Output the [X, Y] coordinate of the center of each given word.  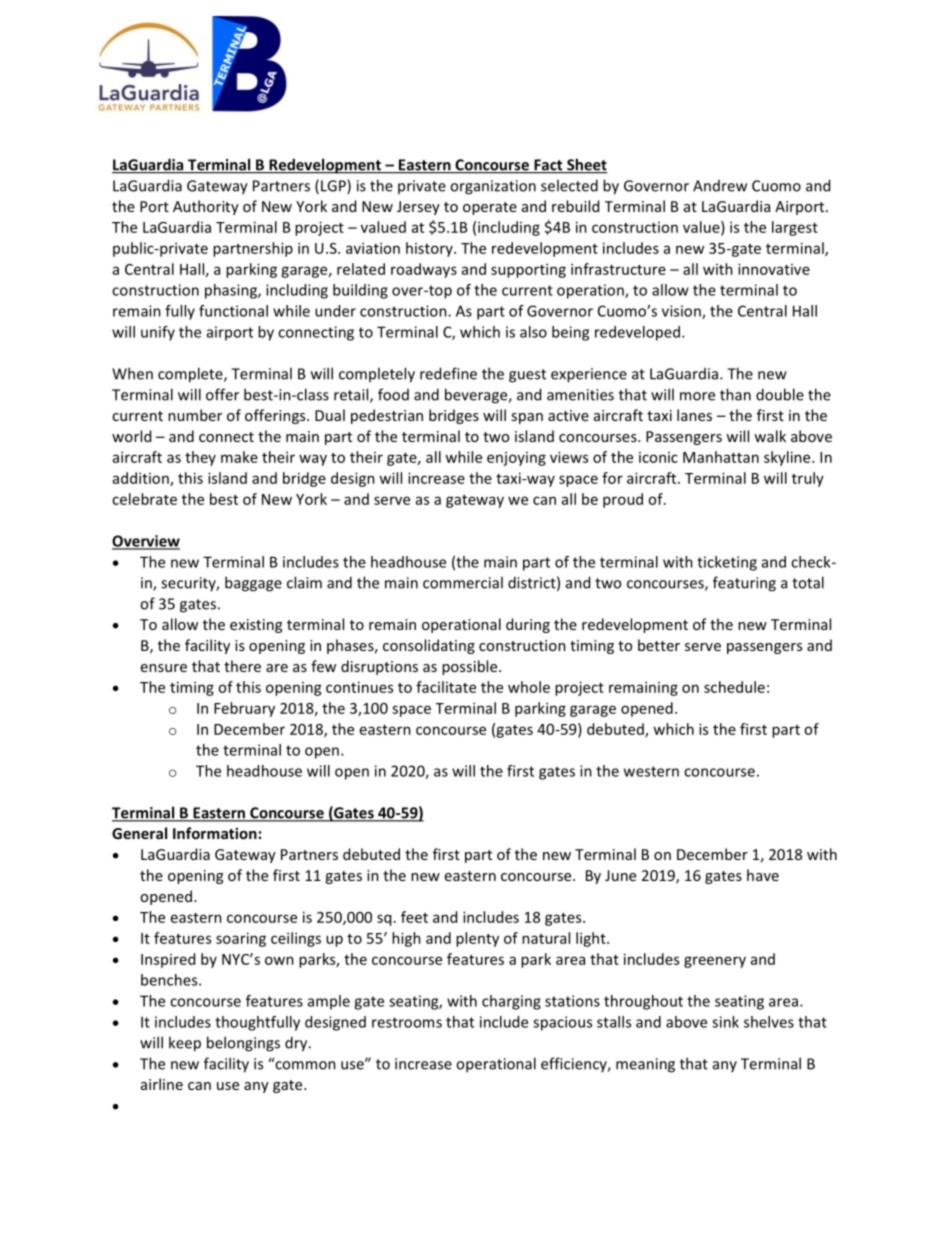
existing [256, 626]
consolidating [429, 646]
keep [185, 1044]
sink [725, 1022]
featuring [744, 584]
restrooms [407, 1022]
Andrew [720, 186]
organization [493, 187]
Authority [206, 207]
